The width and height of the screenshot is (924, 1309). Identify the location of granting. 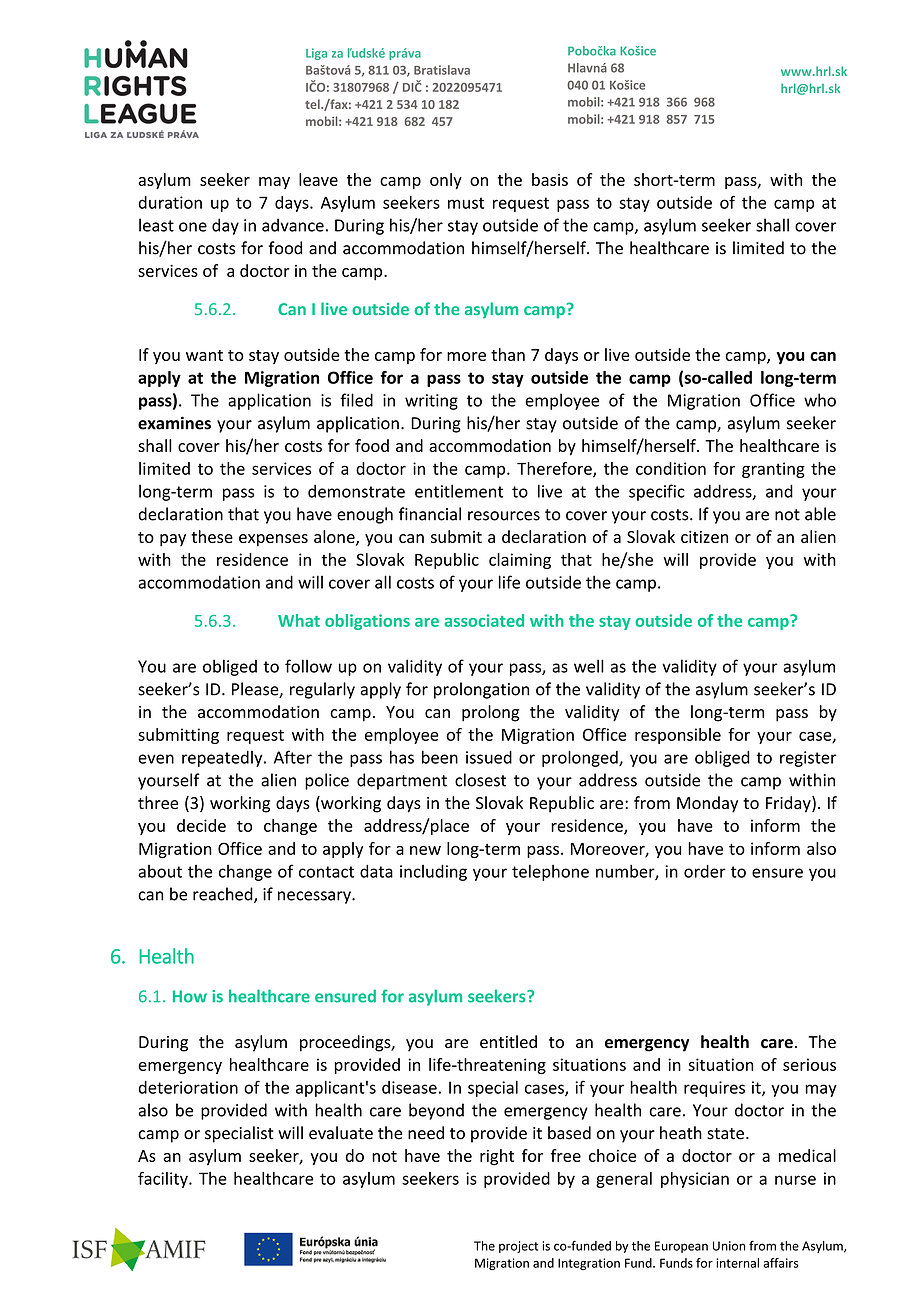
(773, 470).
